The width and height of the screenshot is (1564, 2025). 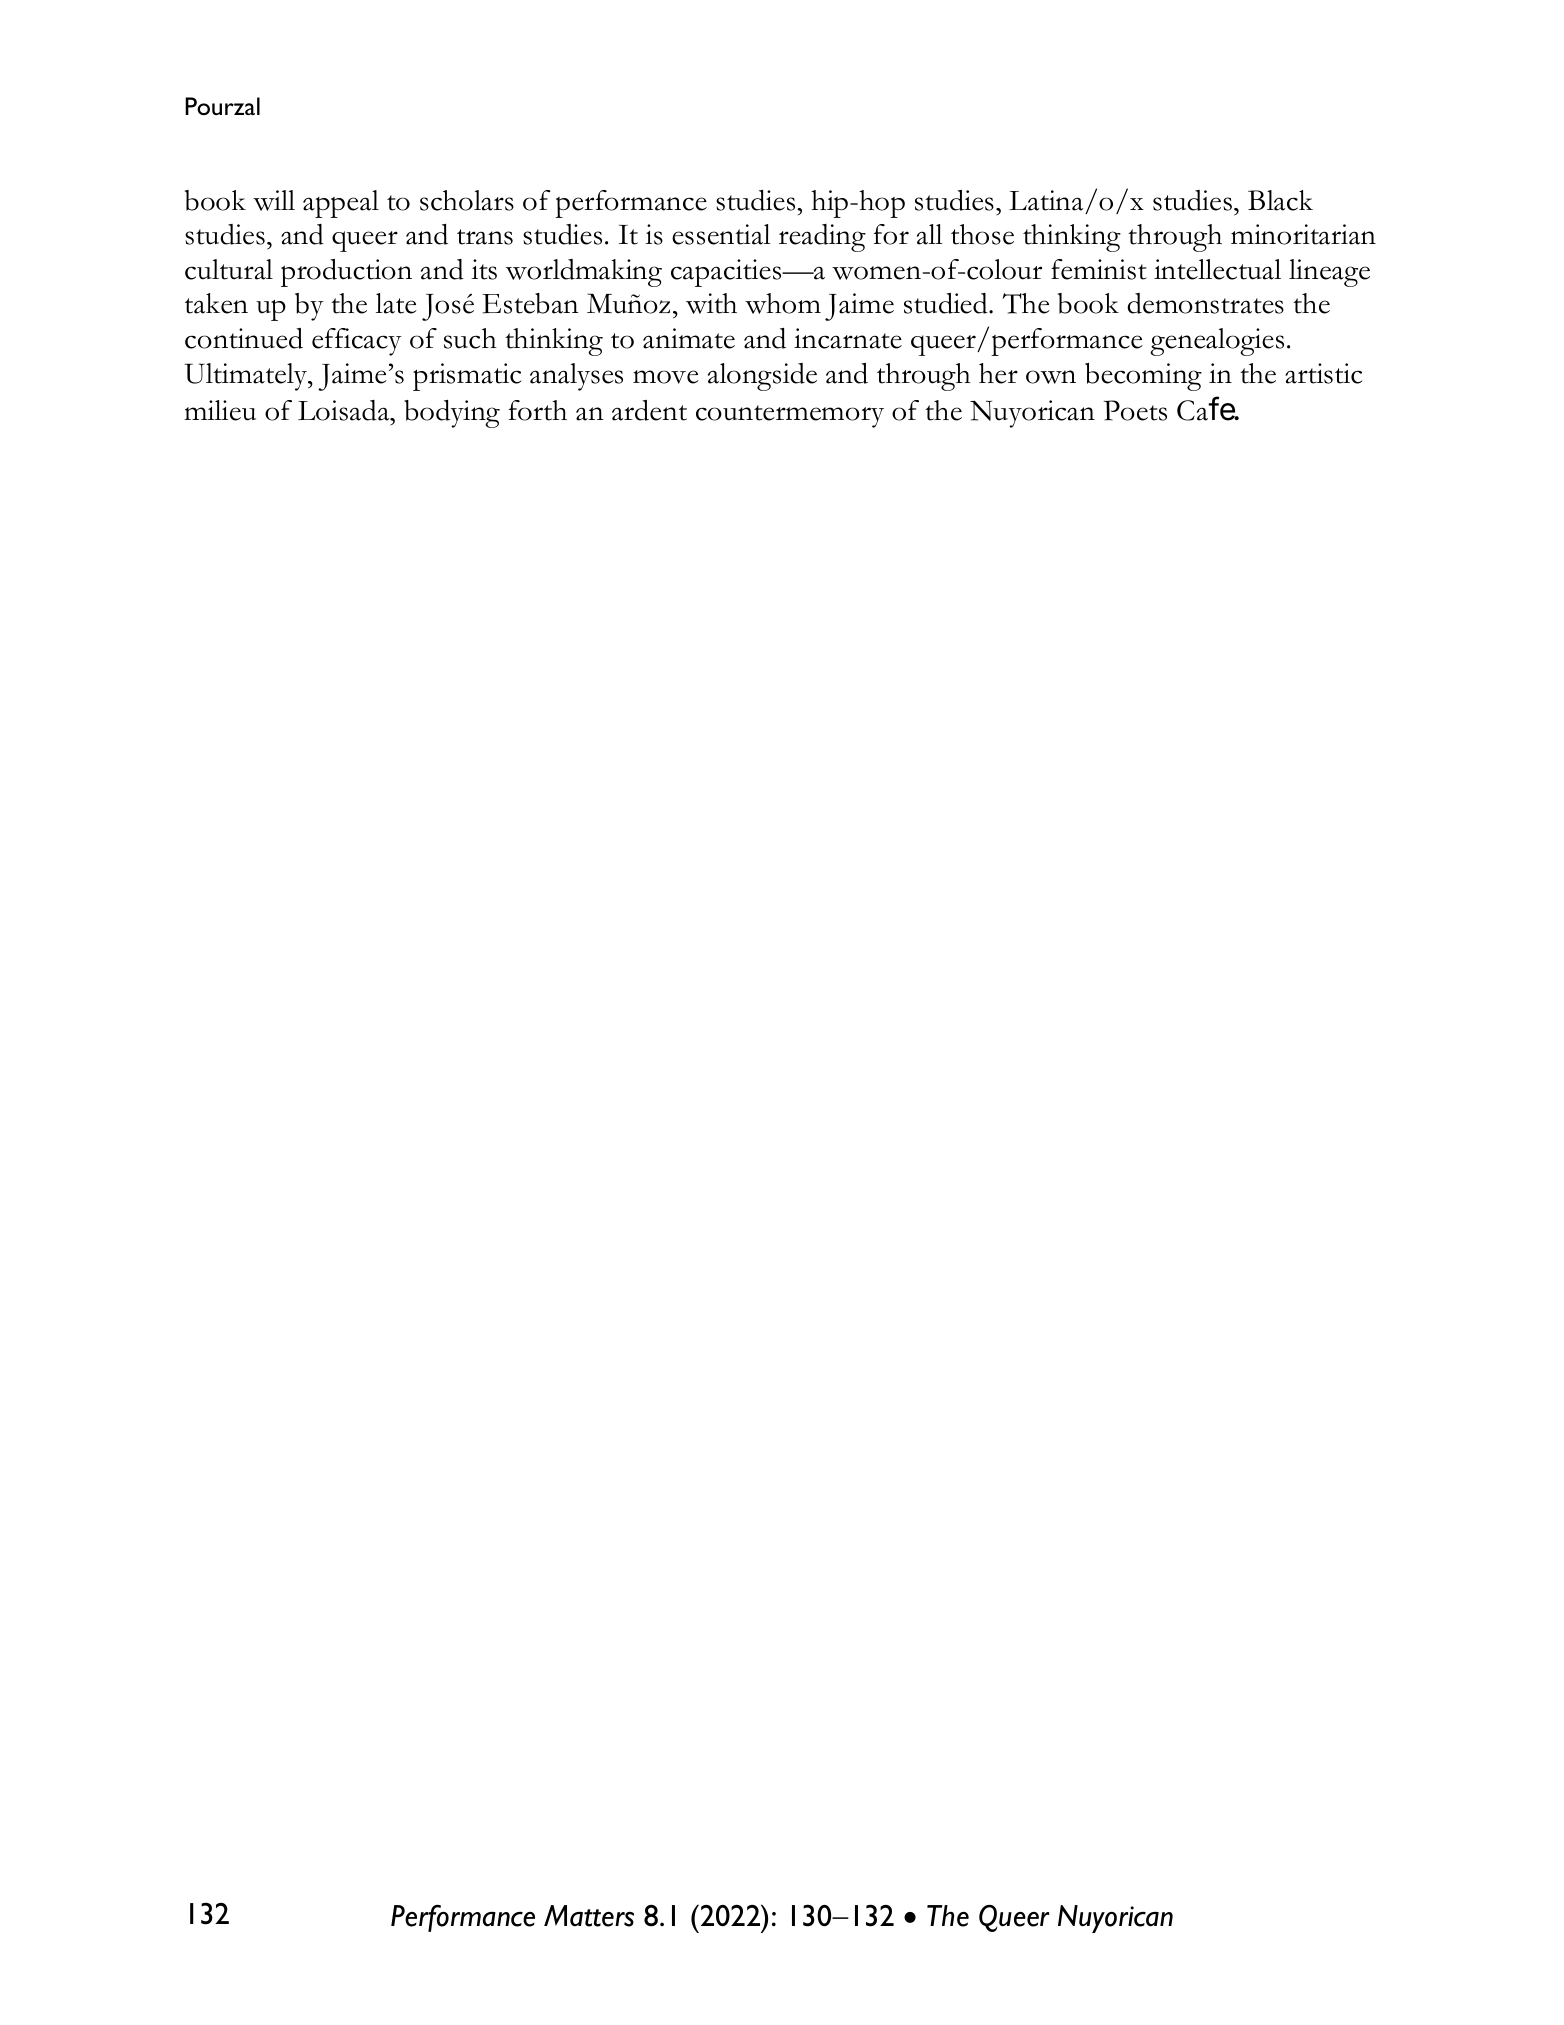 What do you see at coordinates (1135, 410) in the screenshot?
I see `Poets` at bounding box center [1135, 410].
